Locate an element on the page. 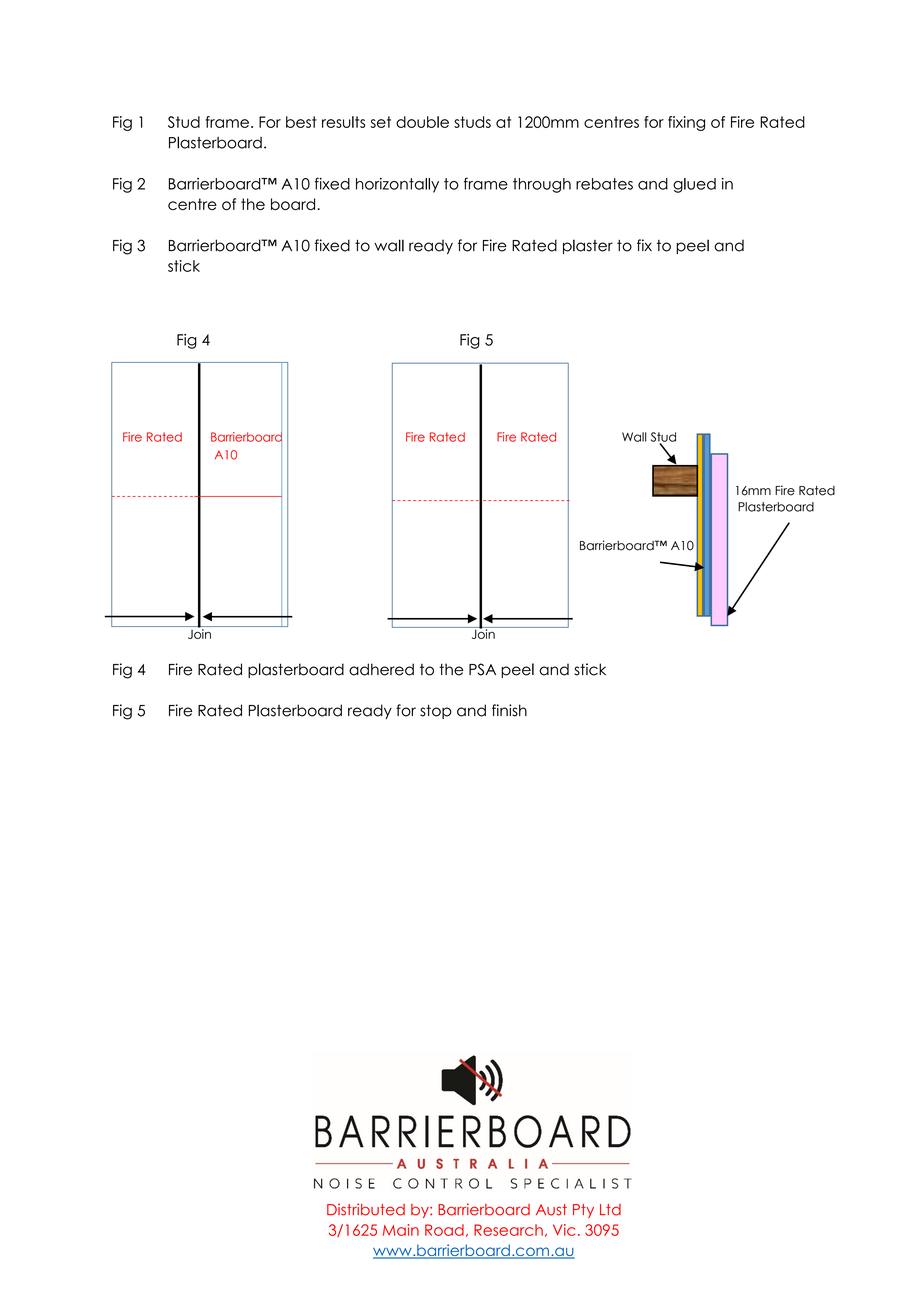 The height and width of the document is (1308, 924). Research is located at coordinates (508, 1230).
